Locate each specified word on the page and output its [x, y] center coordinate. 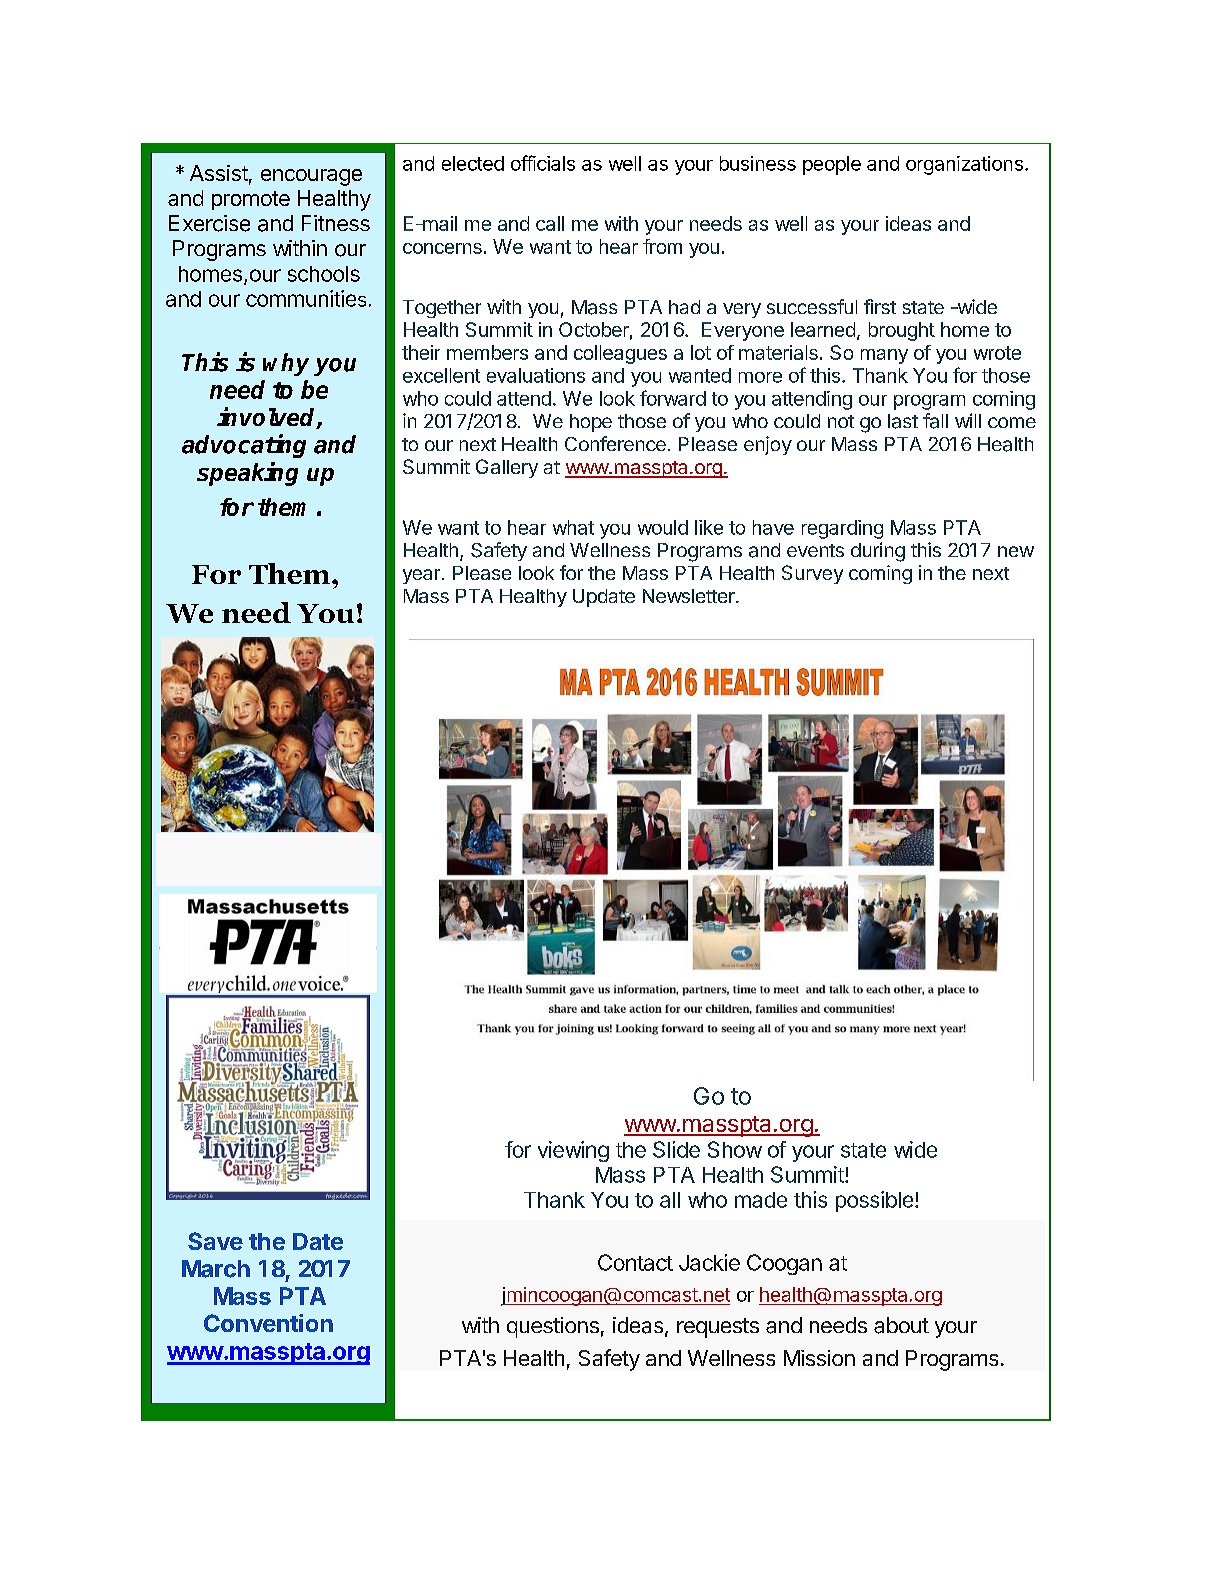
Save [215, 1241]
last [903, 421]
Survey [812, 574]
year [423, 576]
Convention [268, 1323]
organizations [964, 165]
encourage [311, 177]
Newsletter [690, 596]
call [550, 223]
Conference [615, 443]
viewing [573, 1151]
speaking [247, 474]
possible [874, 1201]
